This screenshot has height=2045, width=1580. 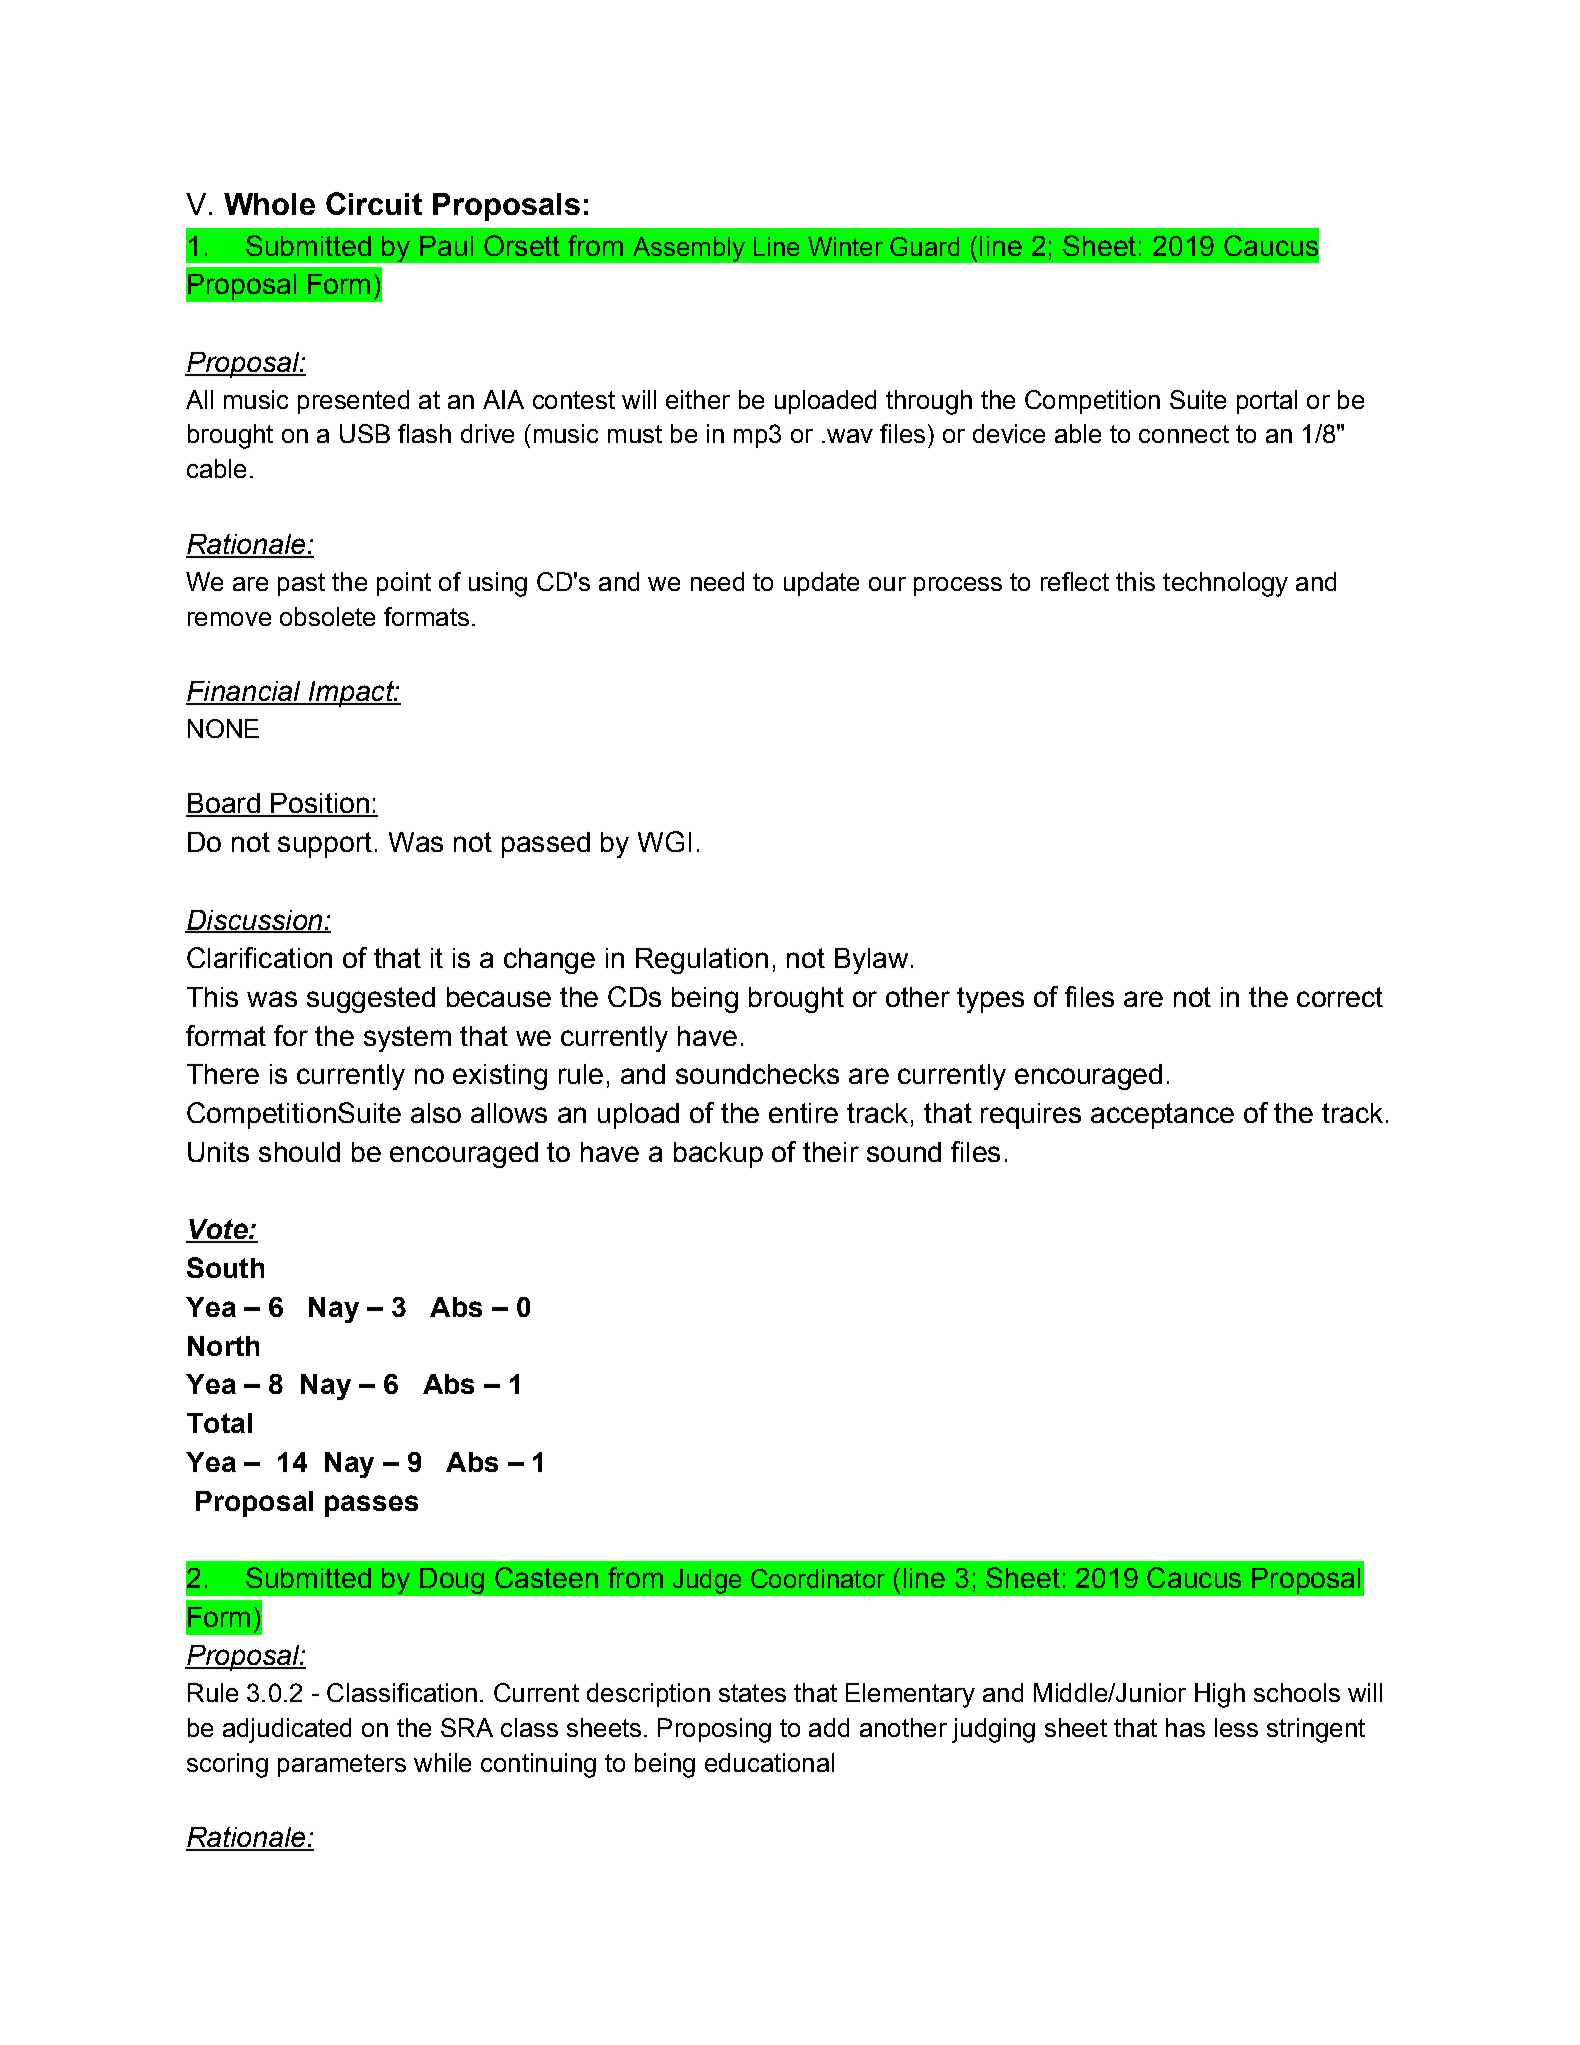 I want to click on portal, so click(x=1267, y=402).
